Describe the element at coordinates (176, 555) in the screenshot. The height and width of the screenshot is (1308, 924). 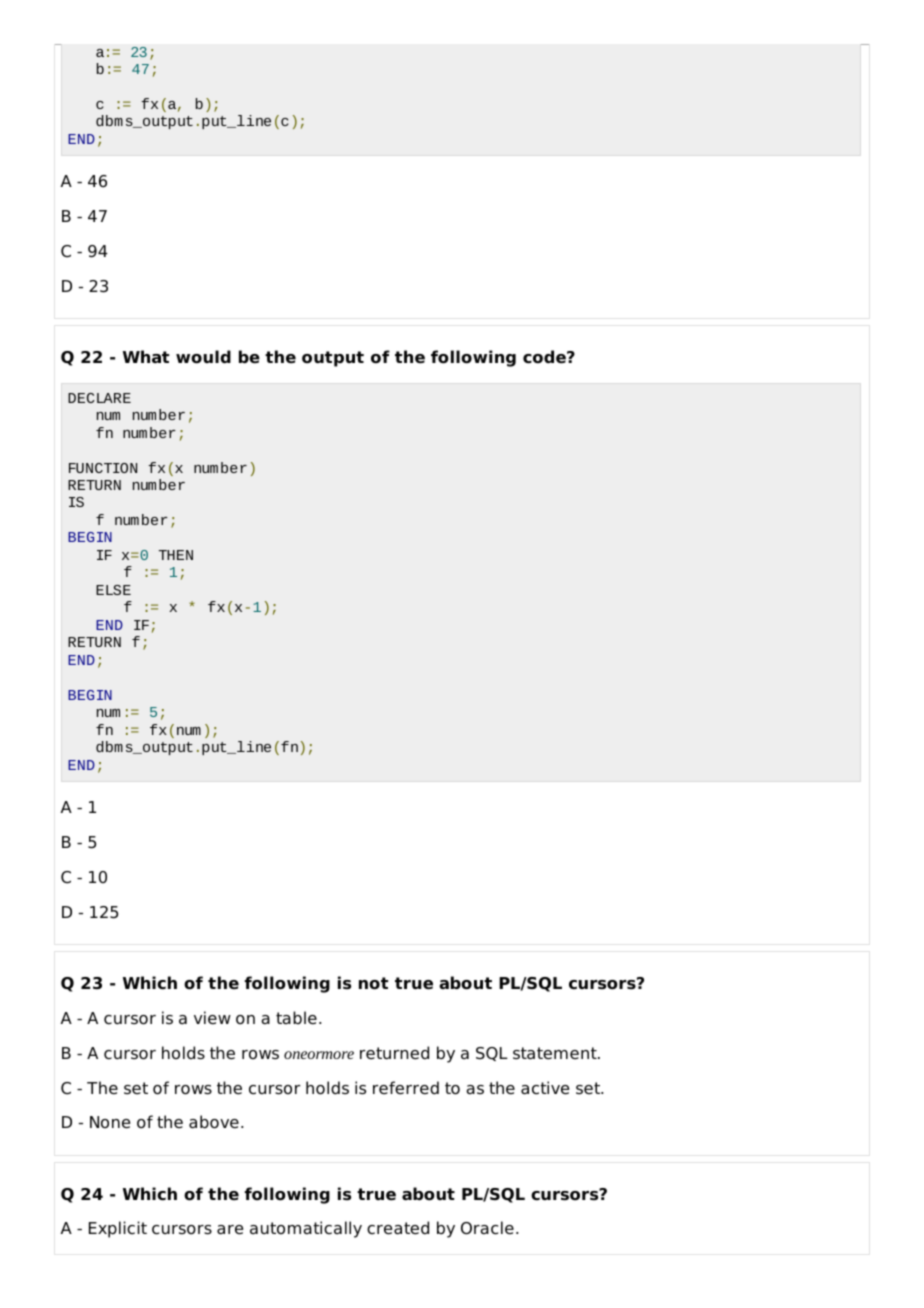
I see `THEN` at that location.
